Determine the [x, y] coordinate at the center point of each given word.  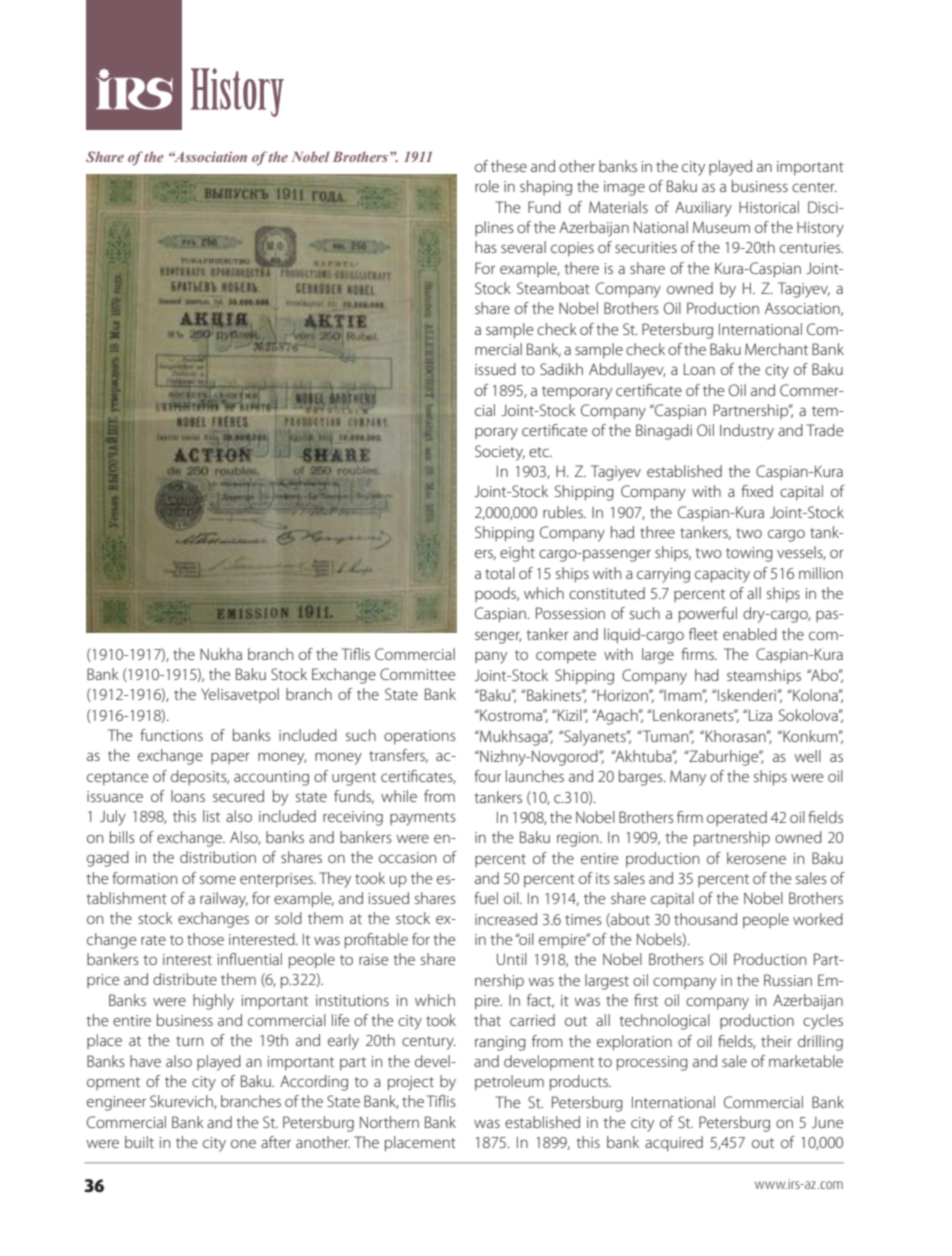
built [139, 1142]
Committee [417, 674]
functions [171, 735]
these [509, 166]
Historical [769, 207]
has [486, 247]
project [411, 1083]
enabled [750, 634]
